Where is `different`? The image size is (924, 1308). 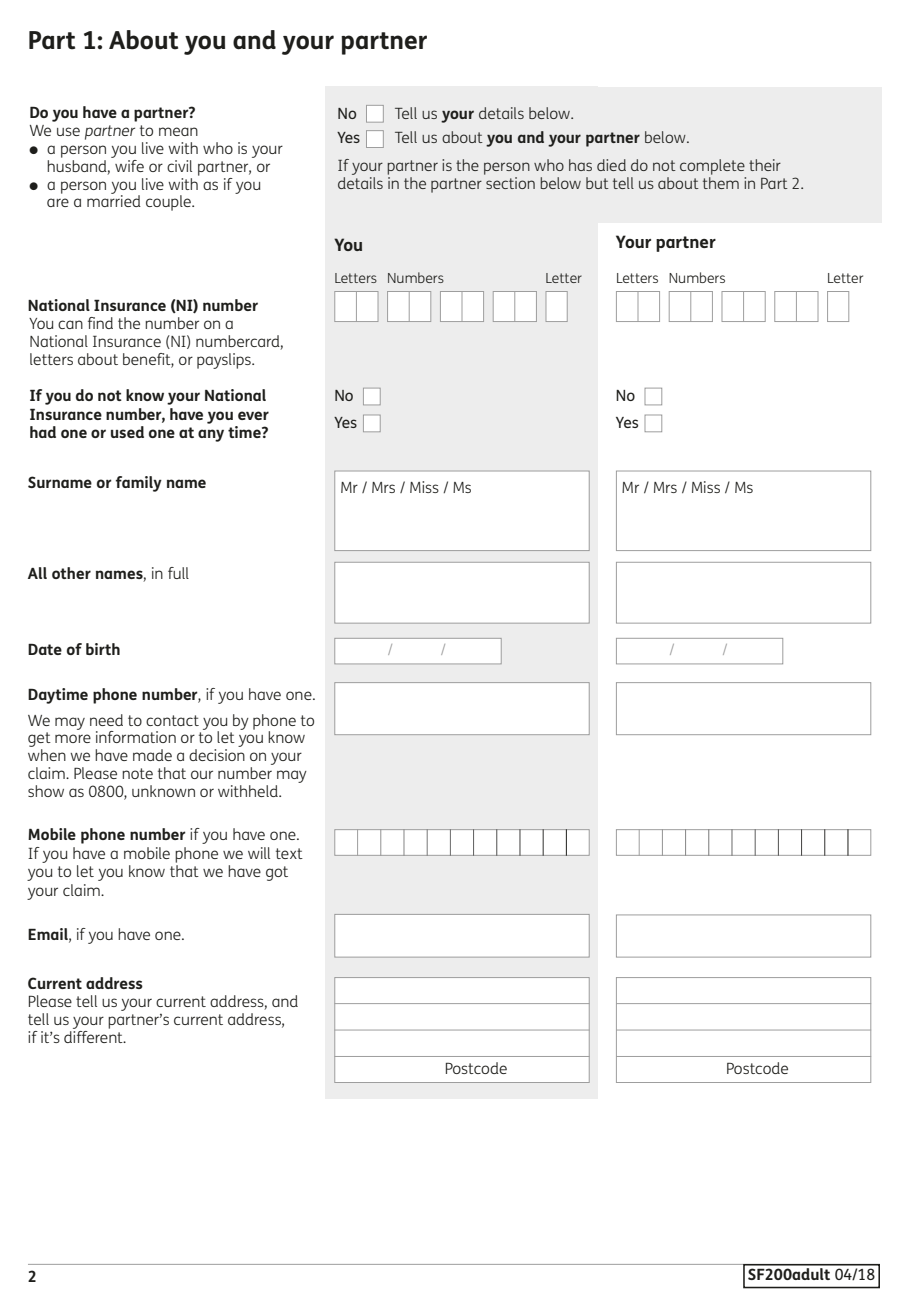 different is located at coordinates (94, 1035).
